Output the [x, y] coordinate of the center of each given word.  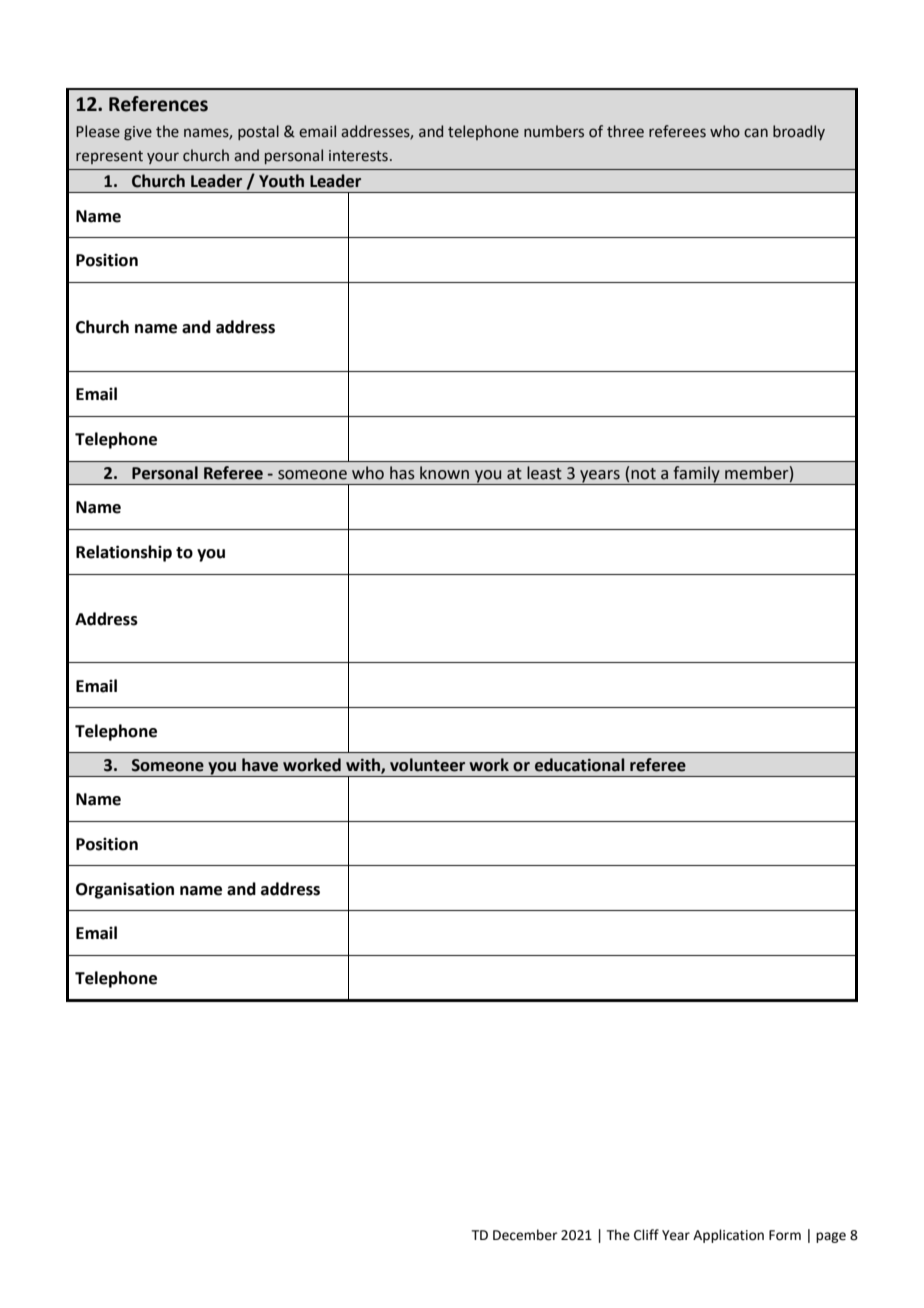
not [643, 474]
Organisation [125, 891]
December [525, 1235]
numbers [554, 131]
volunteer [427, 765]
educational [579, 765]
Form [785, 1235]
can [756, 133]
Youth [281, 181]
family [696, 475]
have [260, 765]
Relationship [124, 553]
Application [728, 1236]
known [444, 473]
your [163, 158]
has [402, 473]
